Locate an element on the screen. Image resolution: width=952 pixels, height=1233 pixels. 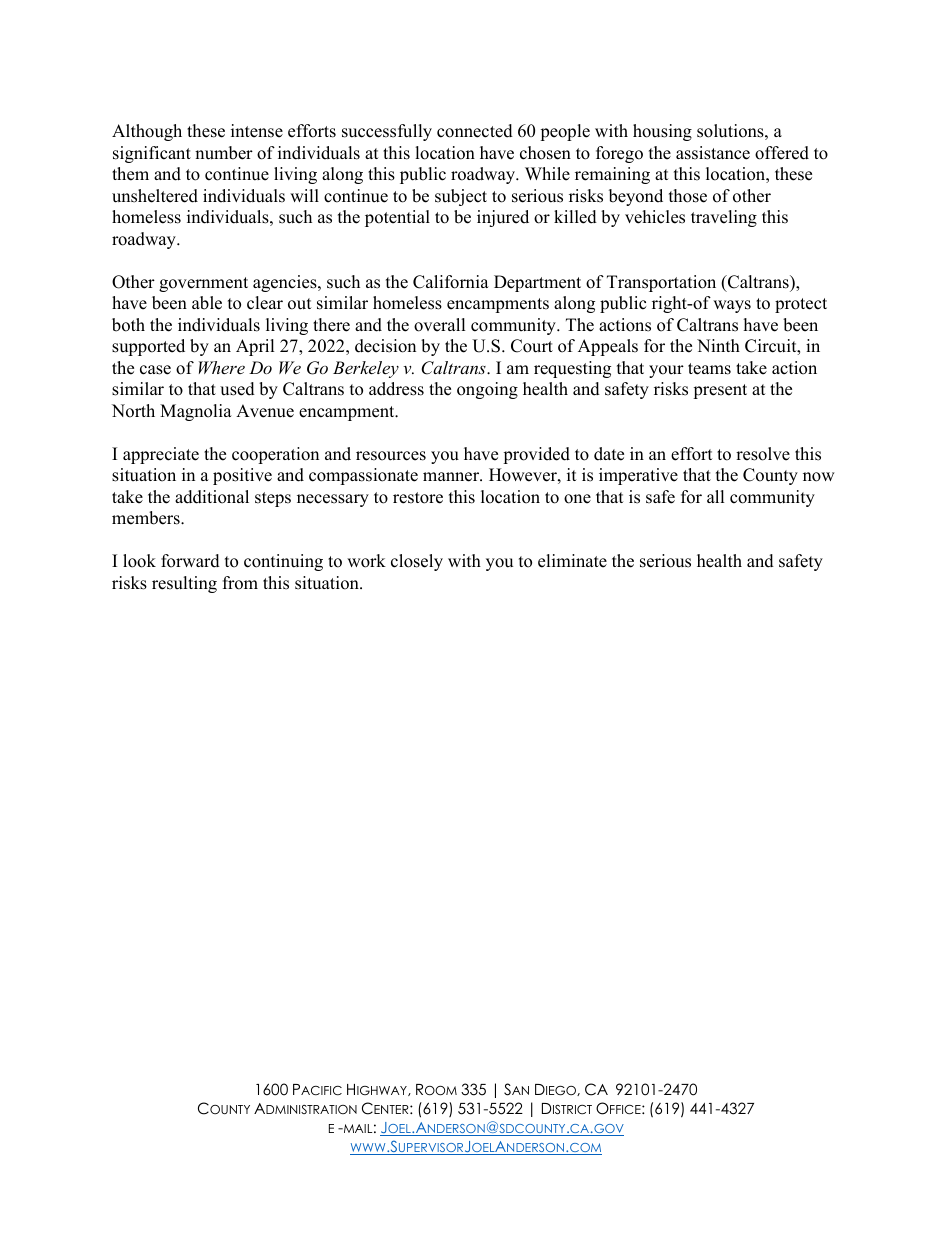
number is located at coordinates (224, 153).
